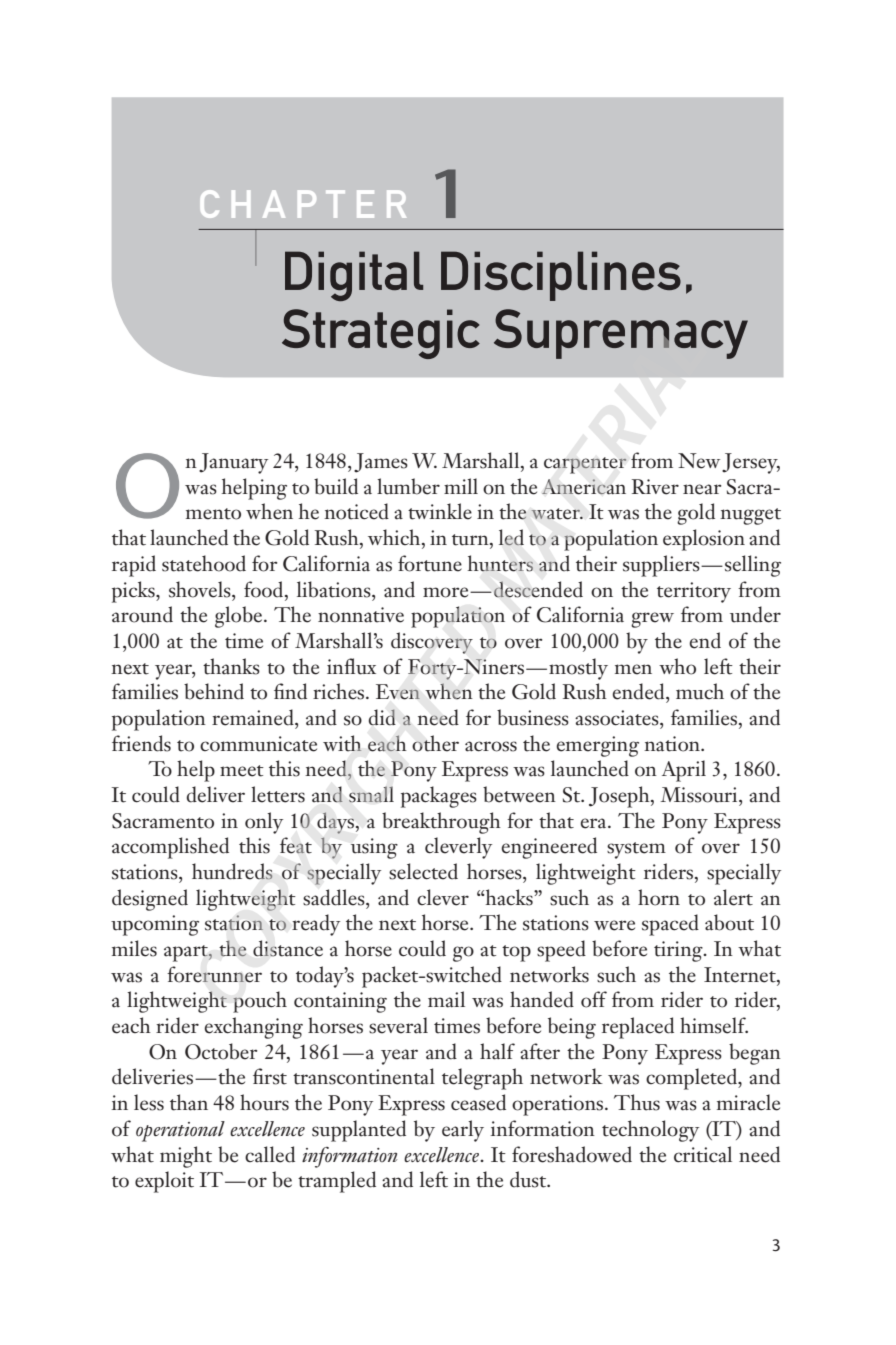 Image resolution: width=896 pixels, height=1345 pixels. Describe the element at coordinates (700, 691) in the image. I see `much` at that location.
